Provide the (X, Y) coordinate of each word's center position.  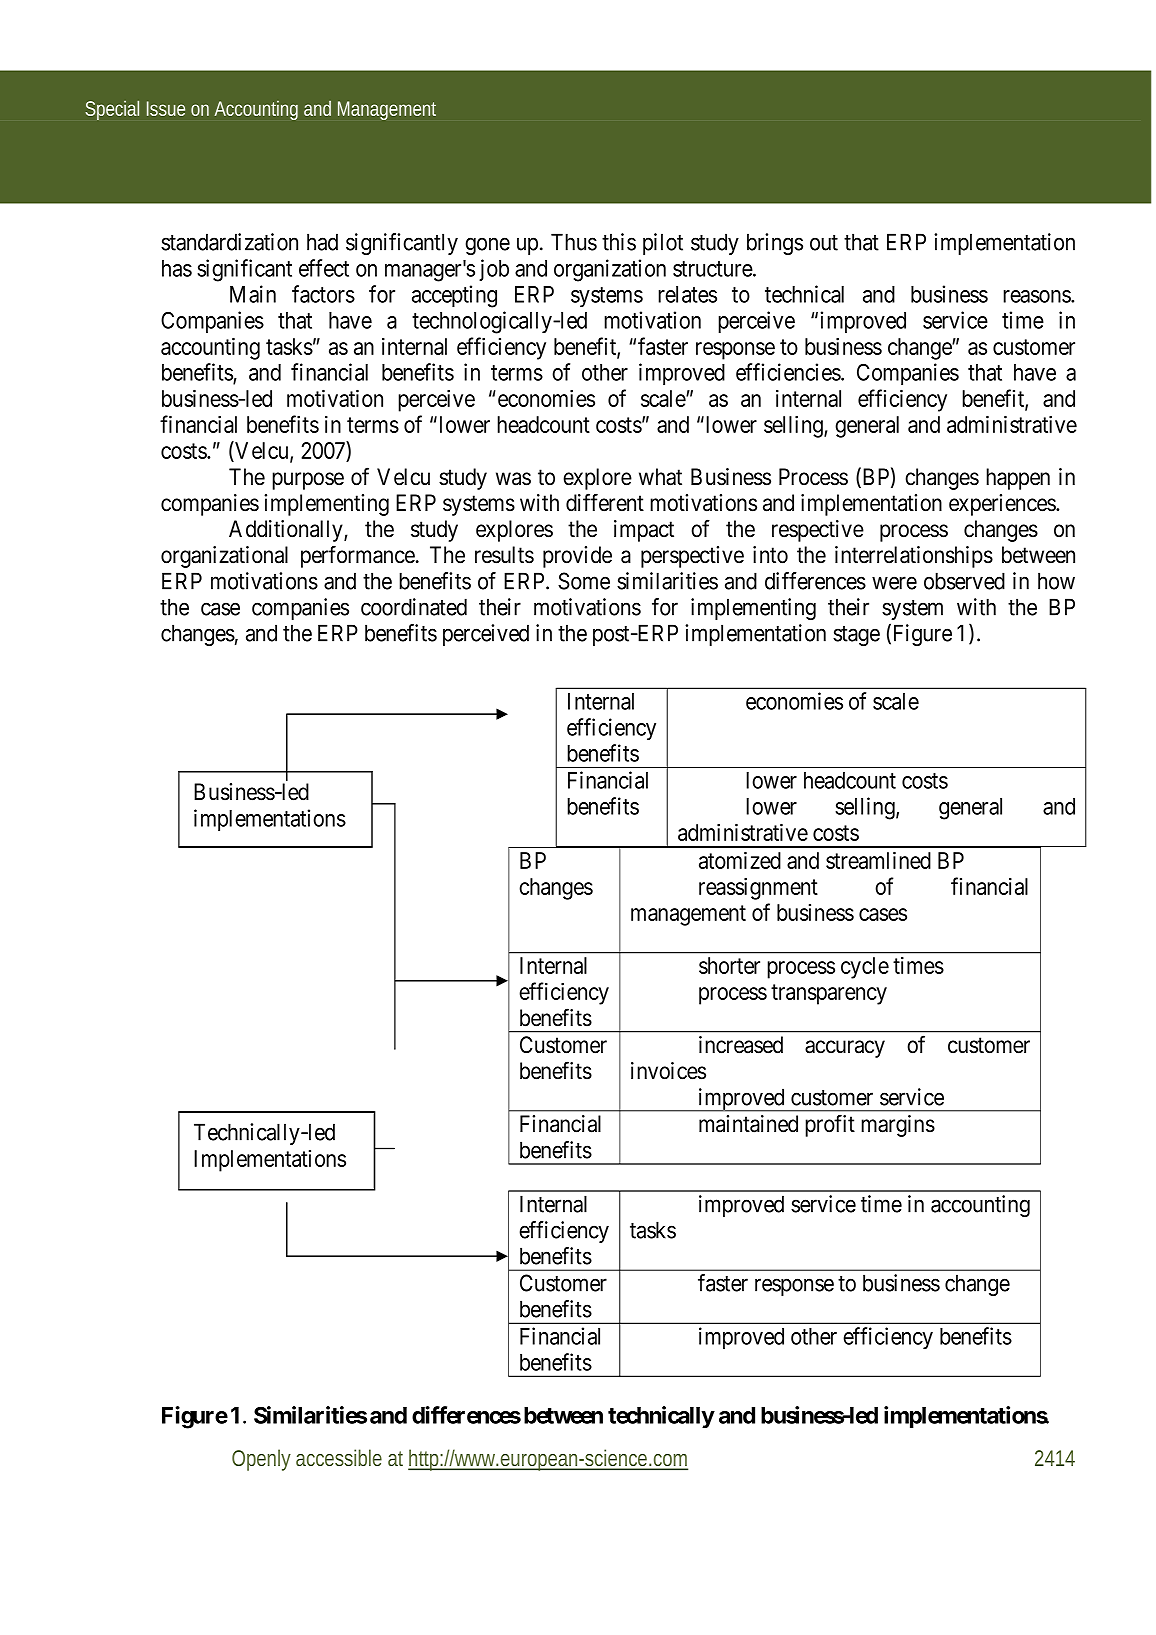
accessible (339, 1457)
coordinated (414, 607)
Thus (574, 242)
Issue (166, 108)
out (824, 243)
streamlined (878, 860)
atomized (740, 860)
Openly (261, 1460)
